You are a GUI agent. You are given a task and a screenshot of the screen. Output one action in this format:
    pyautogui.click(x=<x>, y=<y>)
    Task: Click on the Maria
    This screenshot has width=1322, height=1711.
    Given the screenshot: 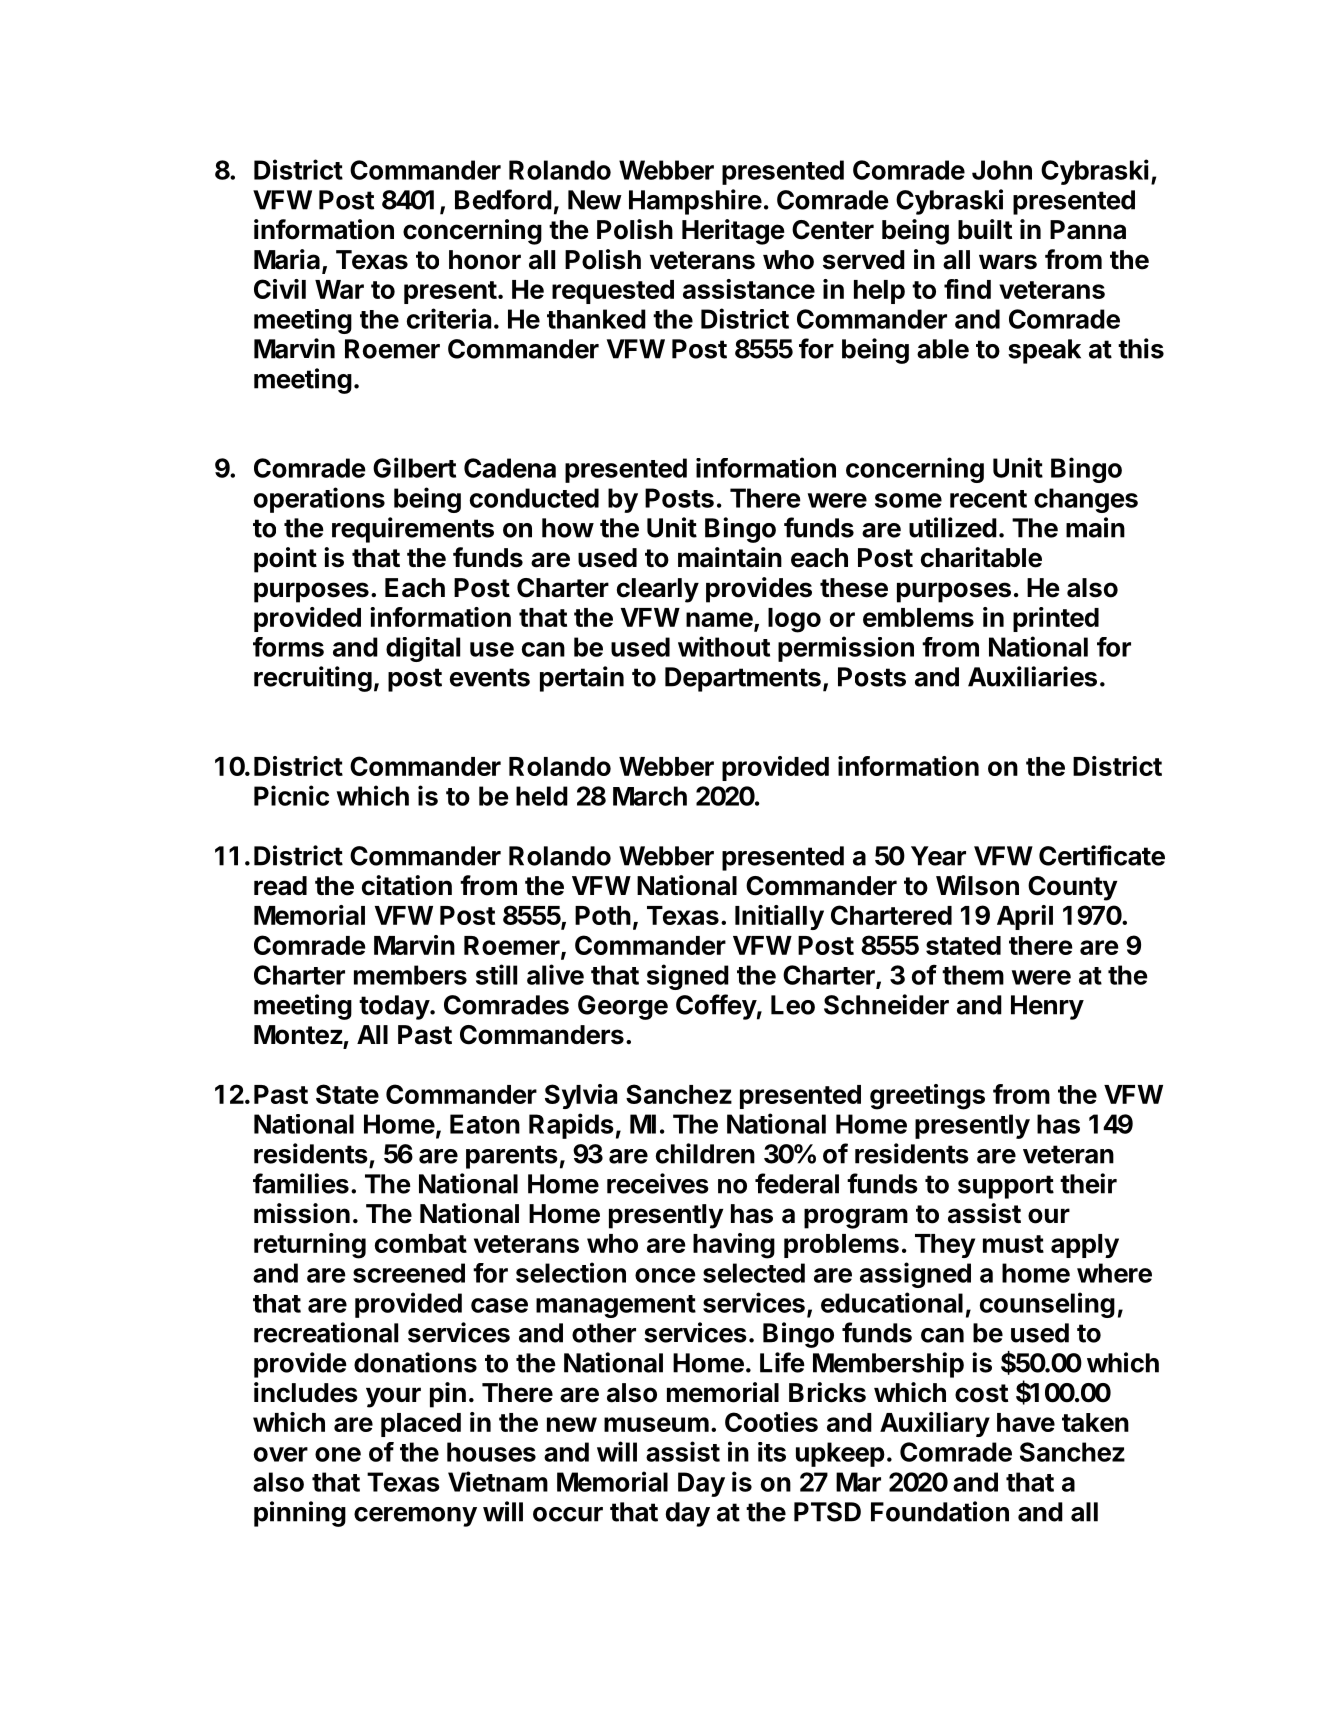 What is the action you would take?
    pyautogui.click(x=287, y=259)
